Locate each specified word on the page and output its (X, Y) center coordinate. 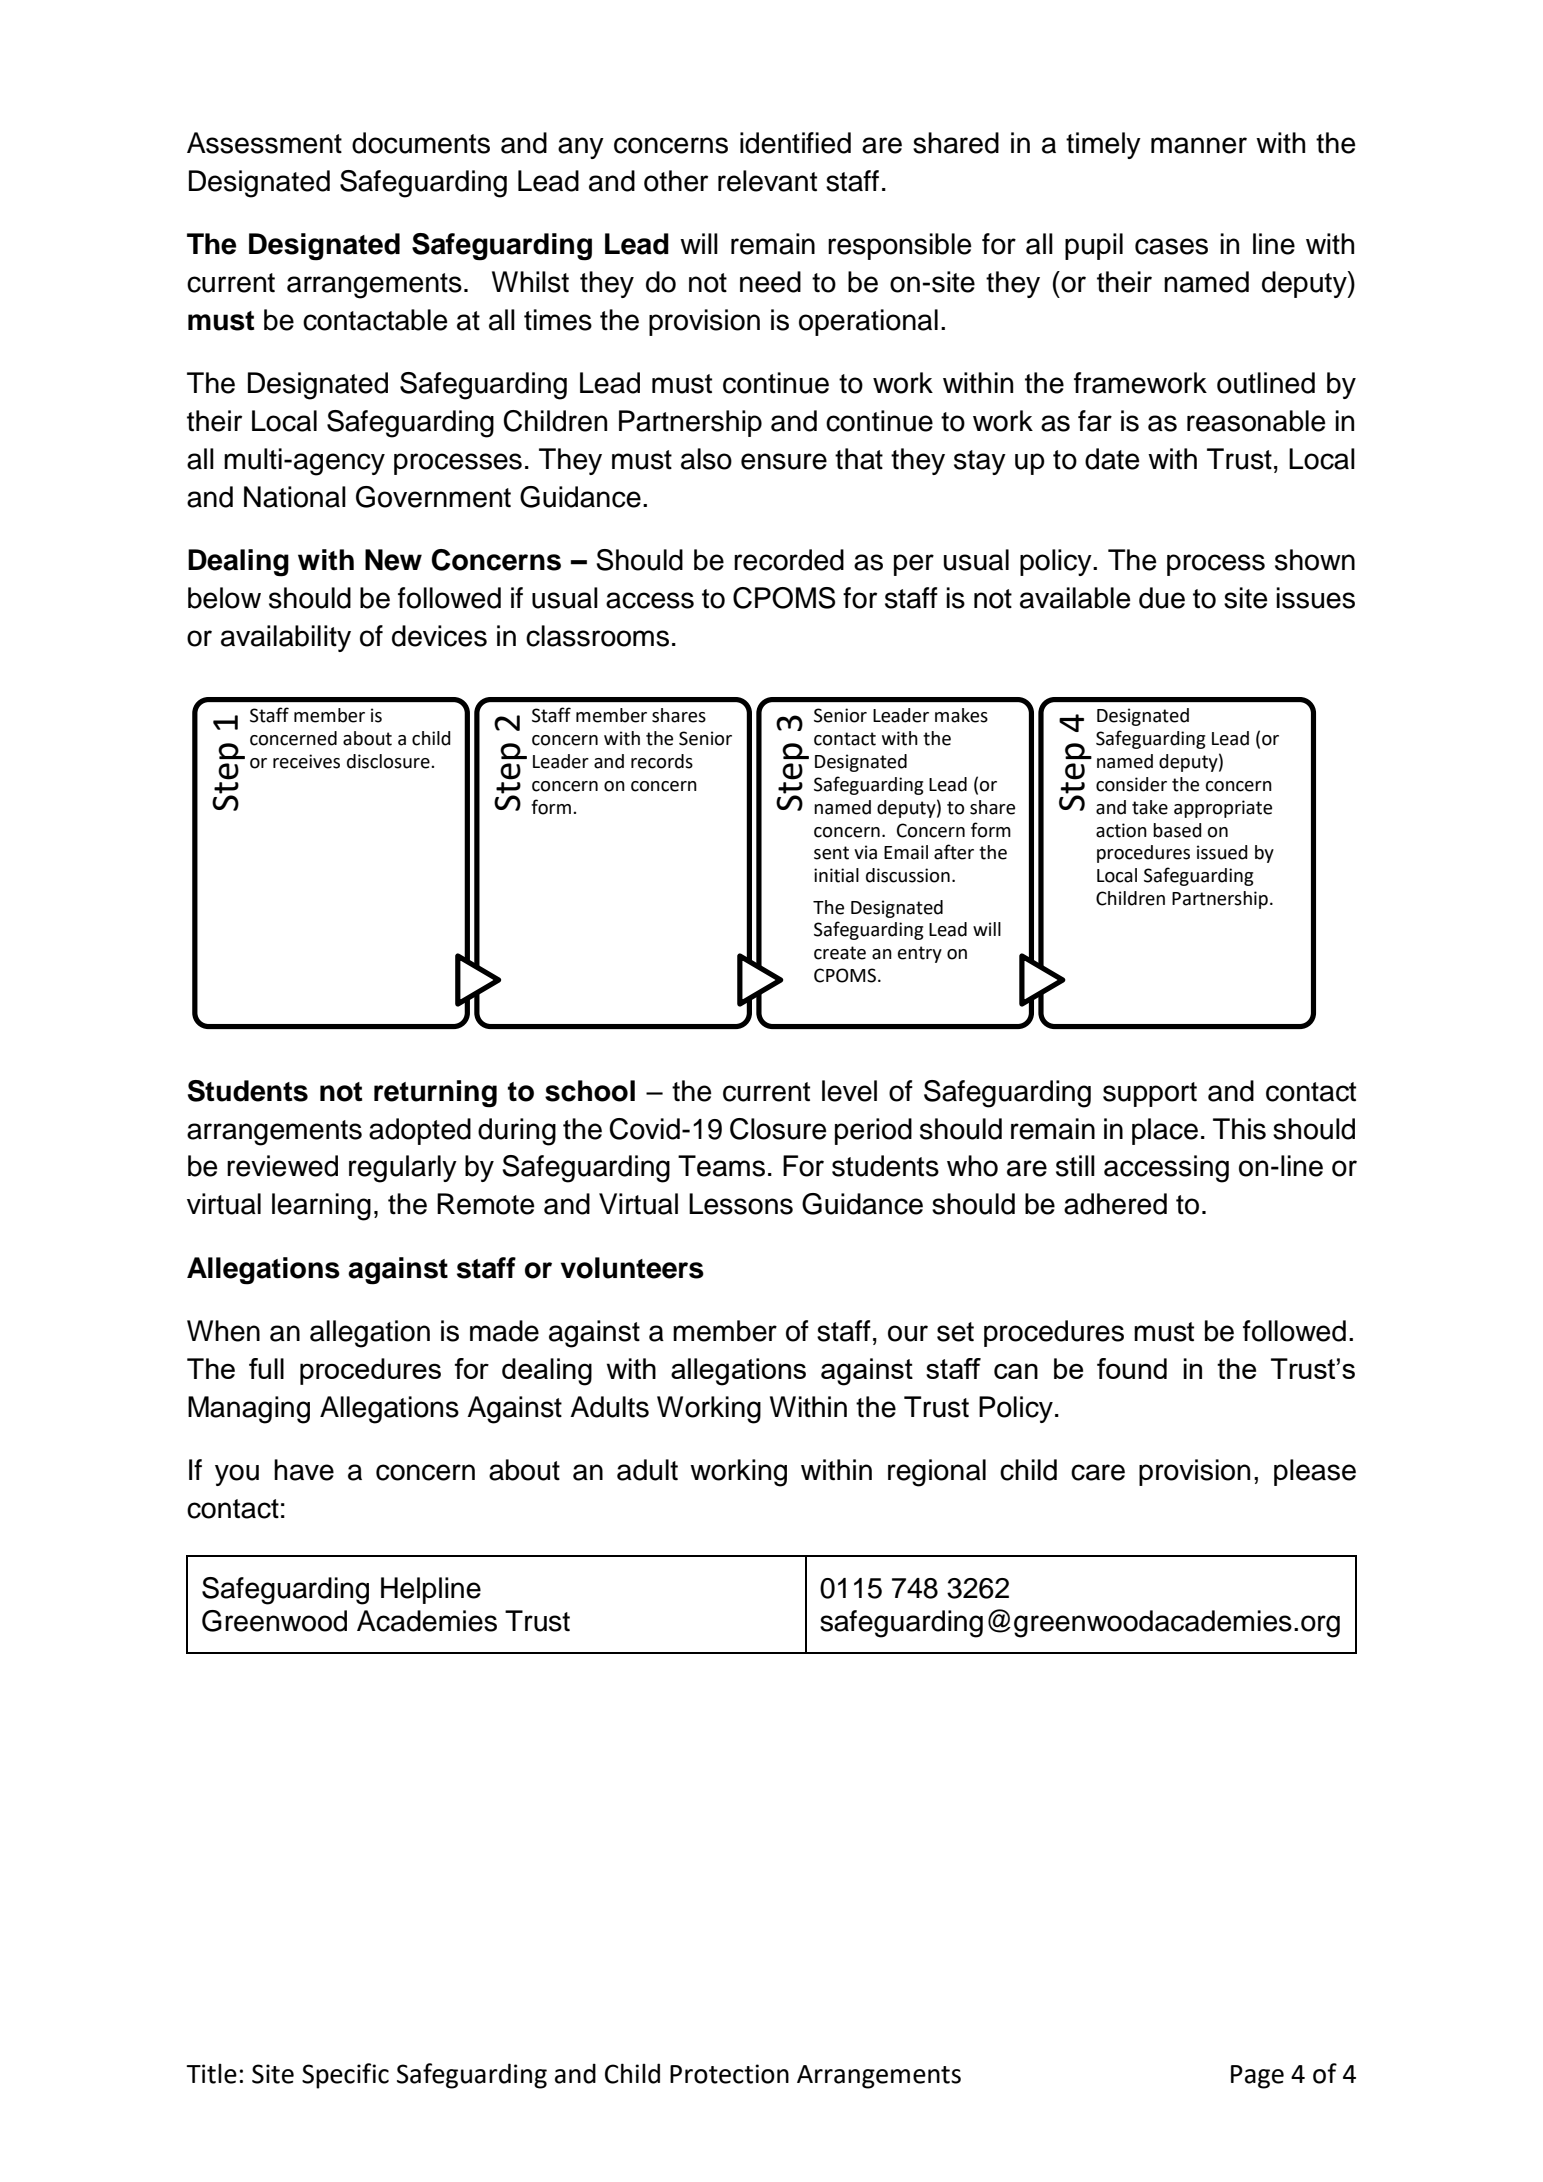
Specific (345, 2076)
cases (1171, 246)
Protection (729, 2074)
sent (831, 853)
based (1177, 830)
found (1132, 1368)
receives (306, 761)
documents (421, 143)
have (304, 1470)
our (908, 1333)
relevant (767, 181)
